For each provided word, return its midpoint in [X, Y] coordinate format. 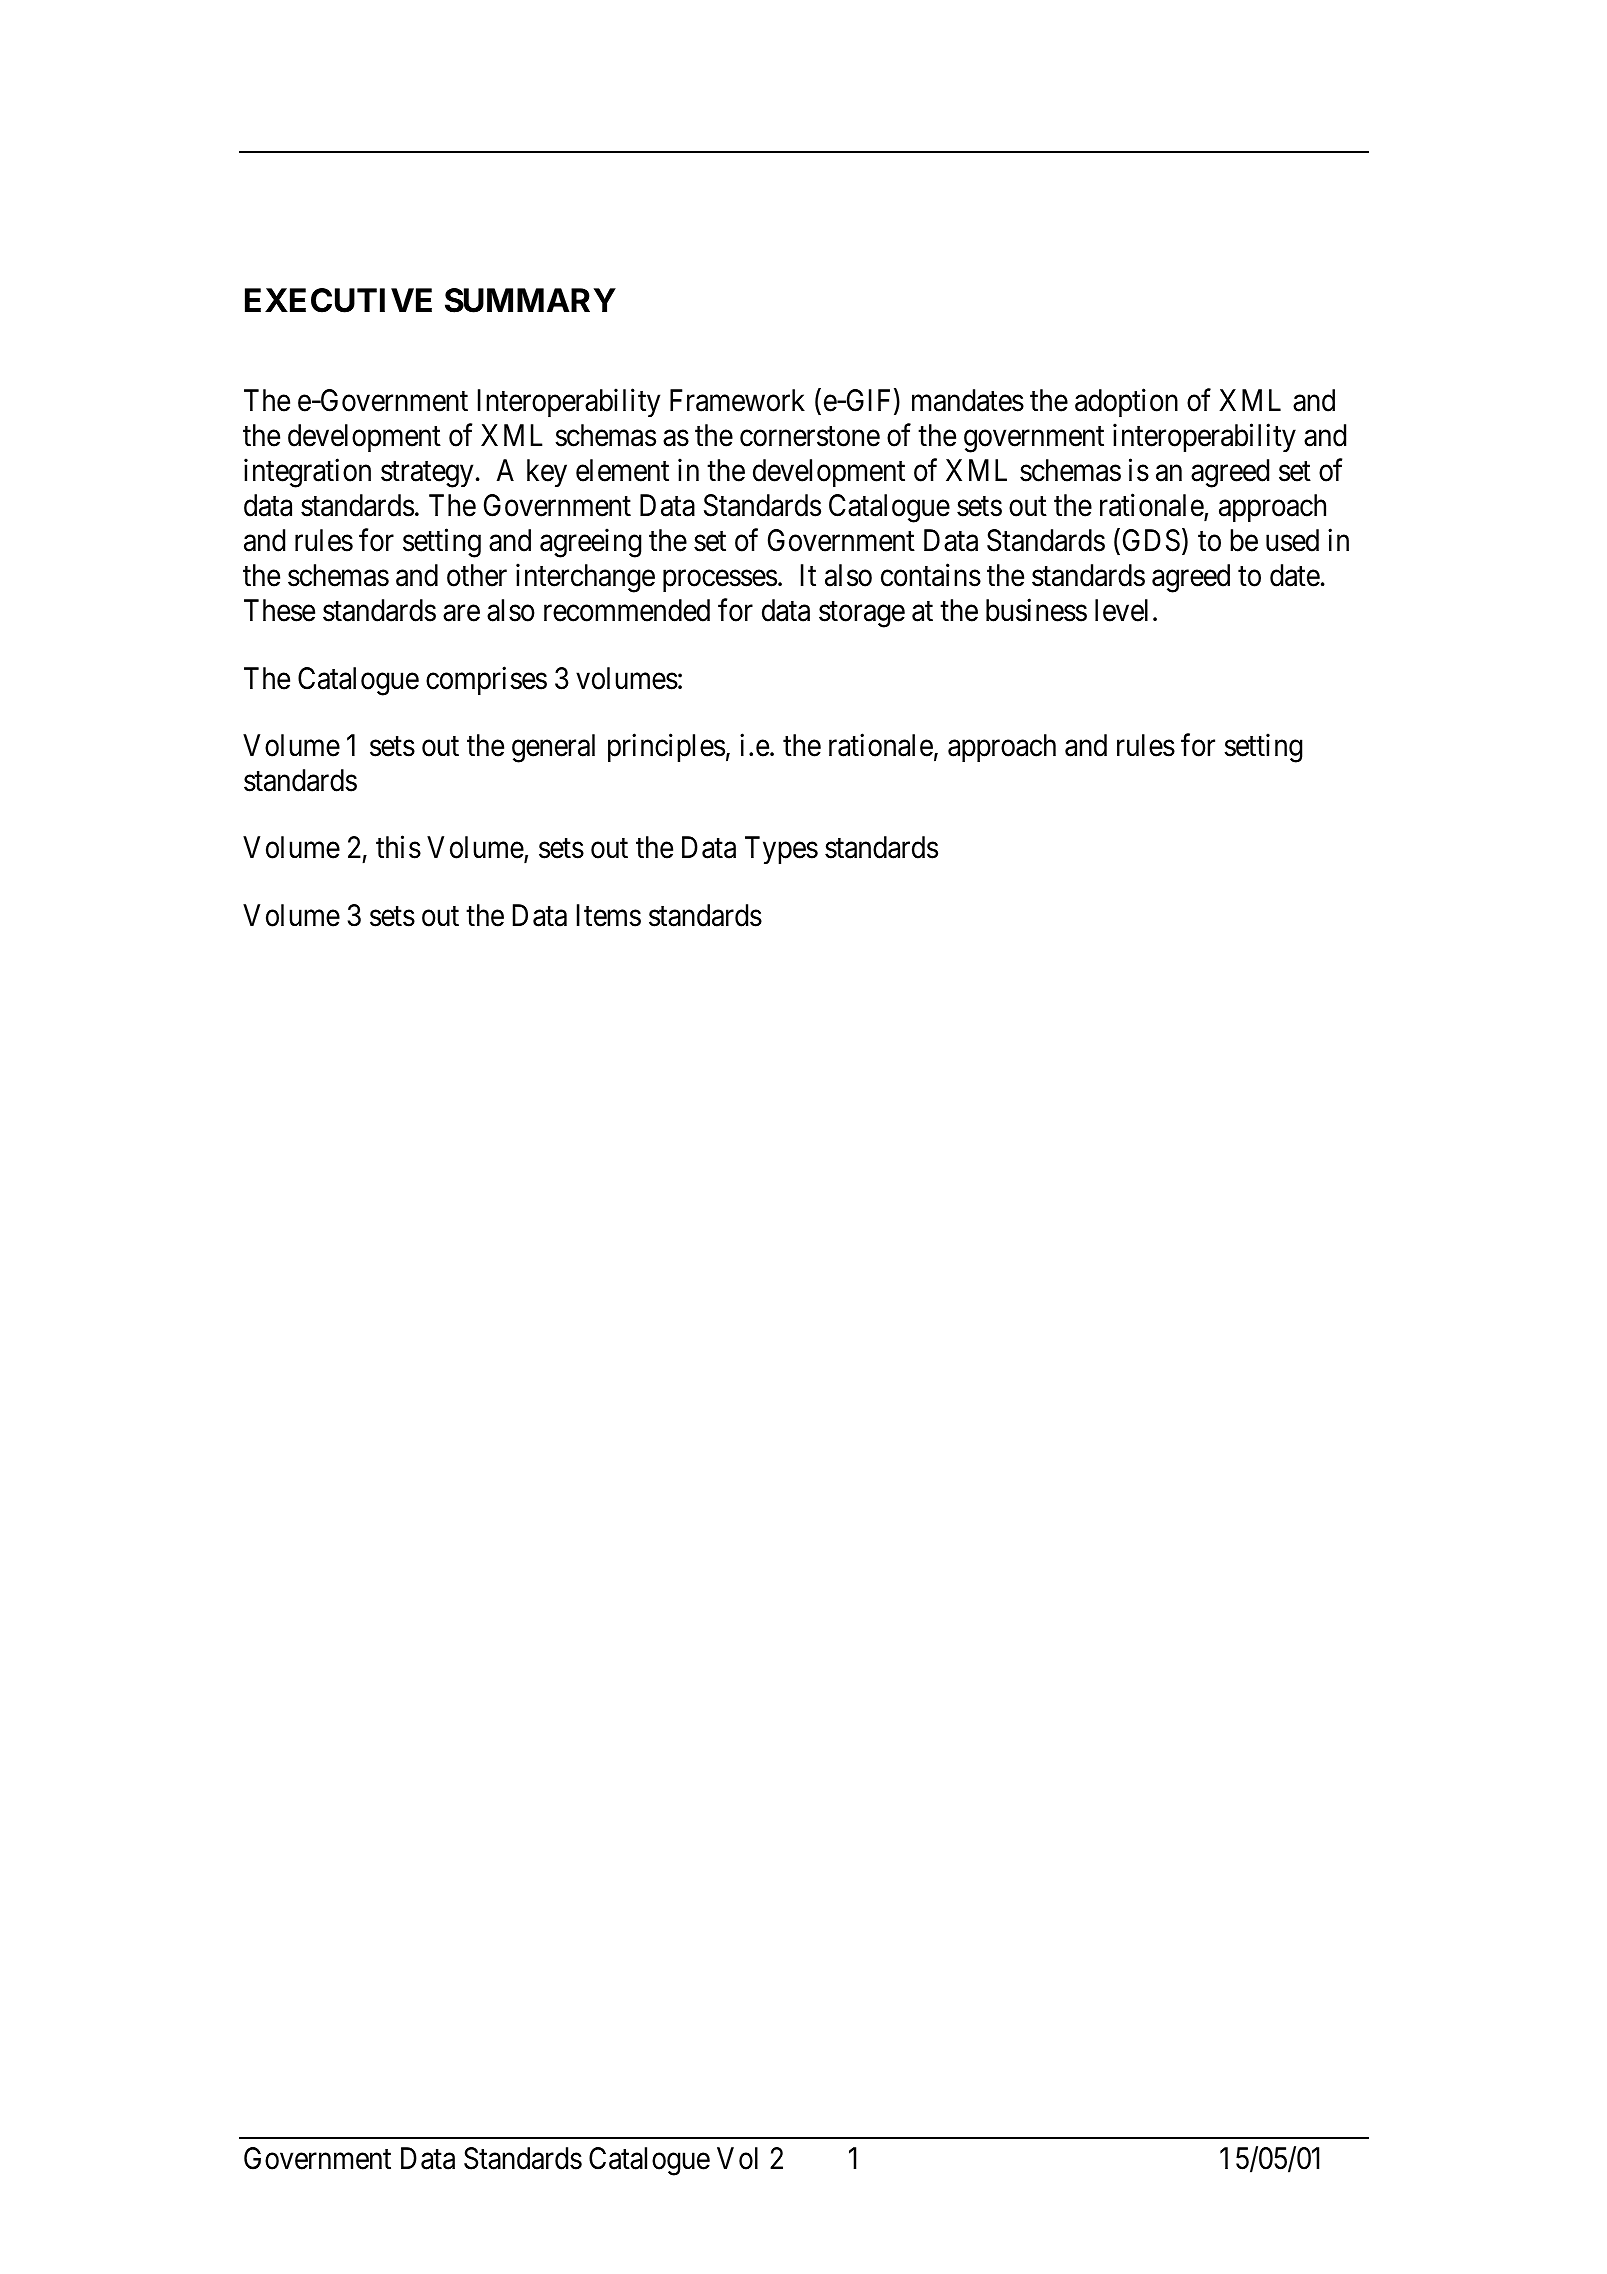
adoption [1126, 403]
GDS [1151, 540]
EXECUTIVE [338, 300]
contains [931, 575]
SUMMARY [530, 300]
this [398, 847]
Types [781, 850]
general [553, 748]
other [477, 575]
